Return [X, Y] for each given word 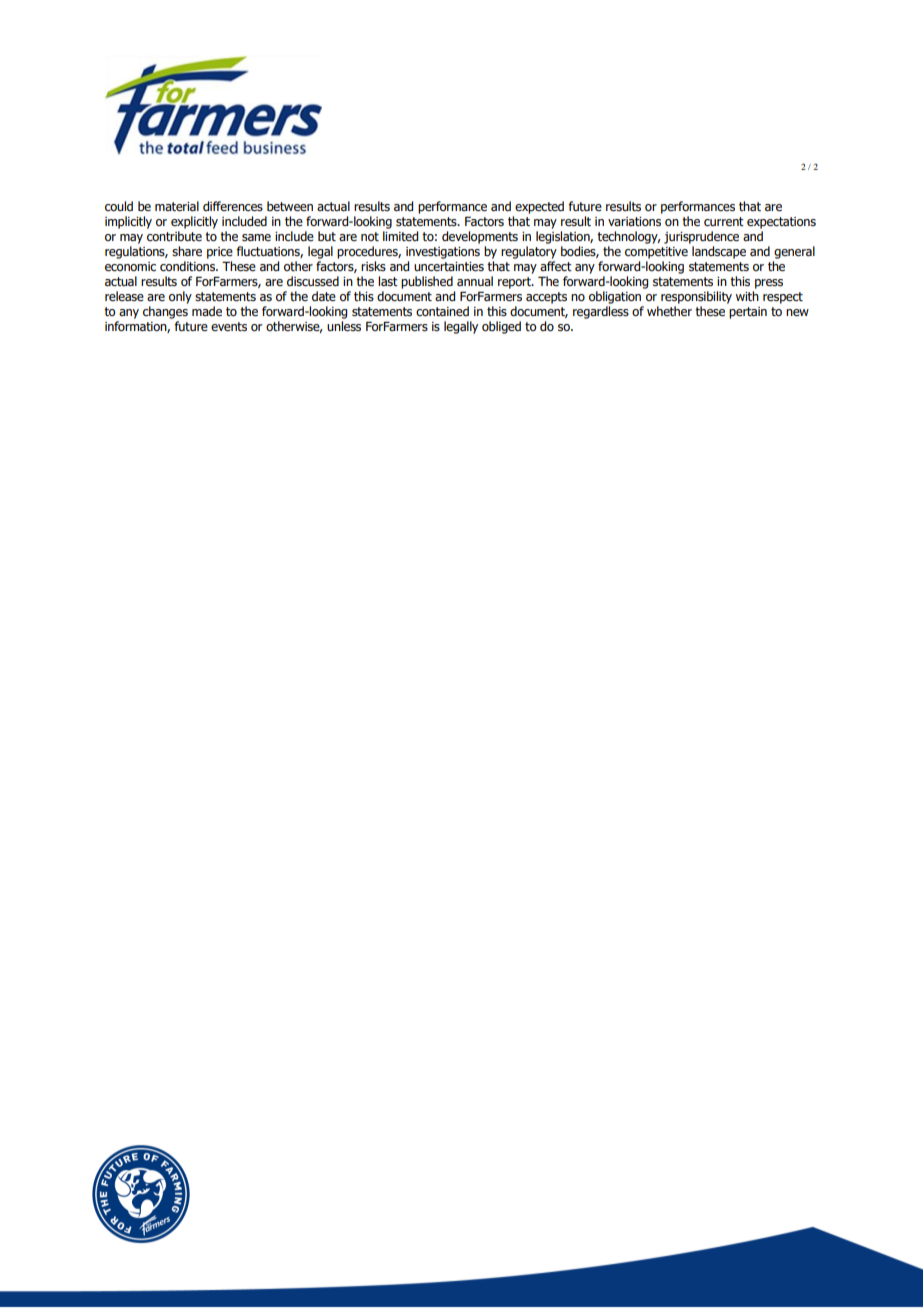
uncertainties [449, 267]
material [177, 206]
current [724, 222]
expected [539, 207]
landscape [719, 252]
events [229, 326]
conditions [189, 266]
